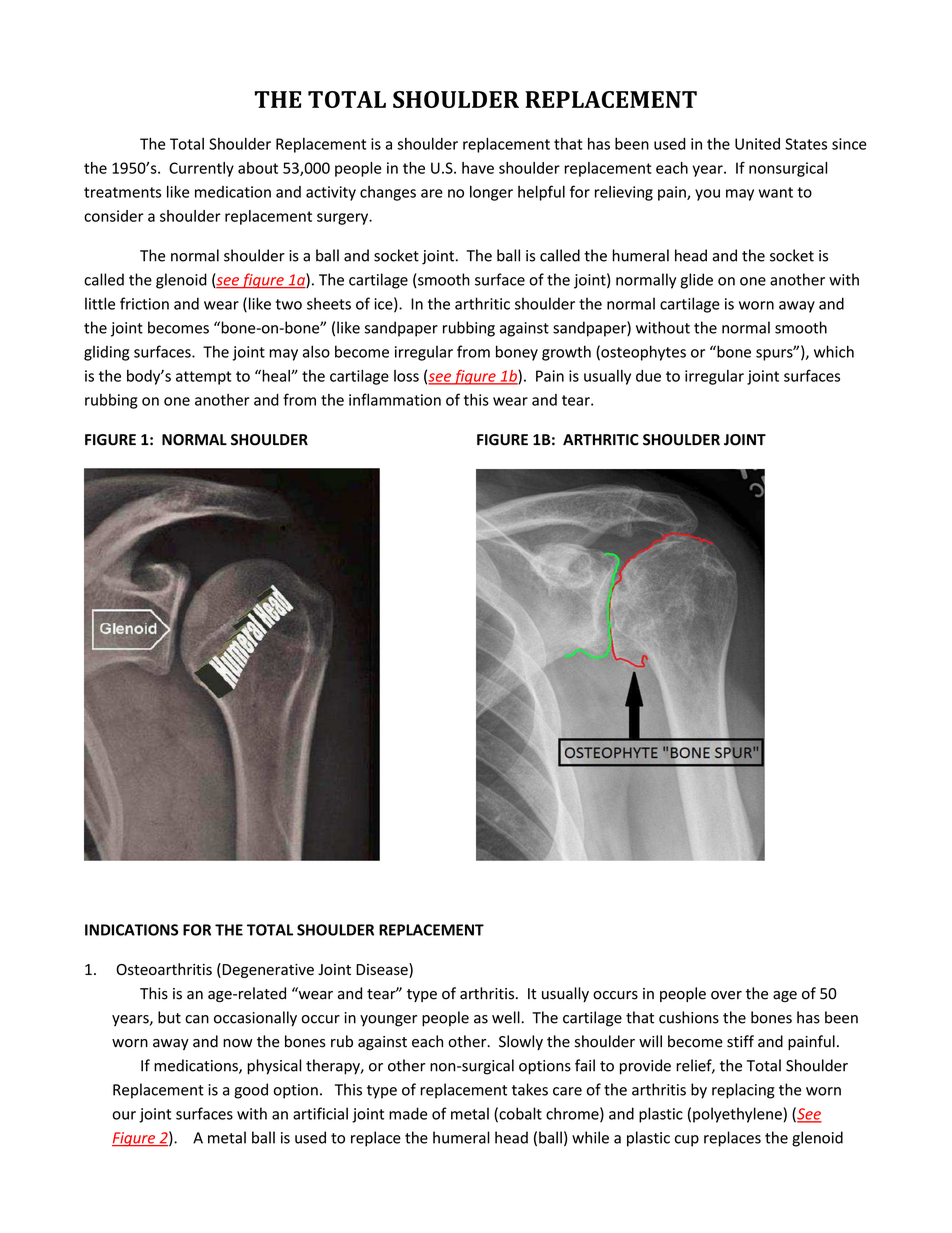 The height and width of the screenshot is (1233, 952). I want to click on treatments, so click(122, 192).
